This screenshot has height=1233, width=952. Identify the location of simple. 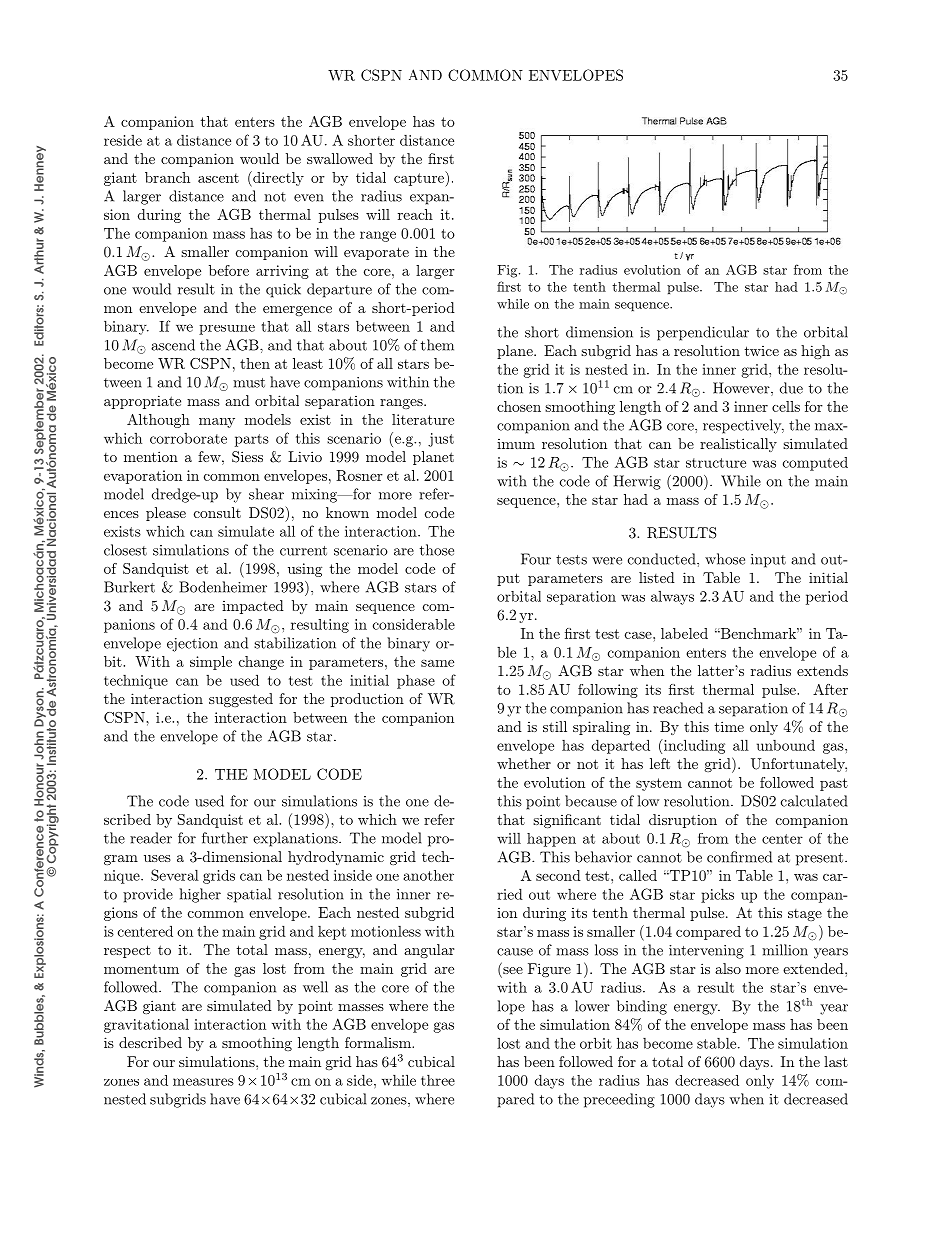
(211, 663).
